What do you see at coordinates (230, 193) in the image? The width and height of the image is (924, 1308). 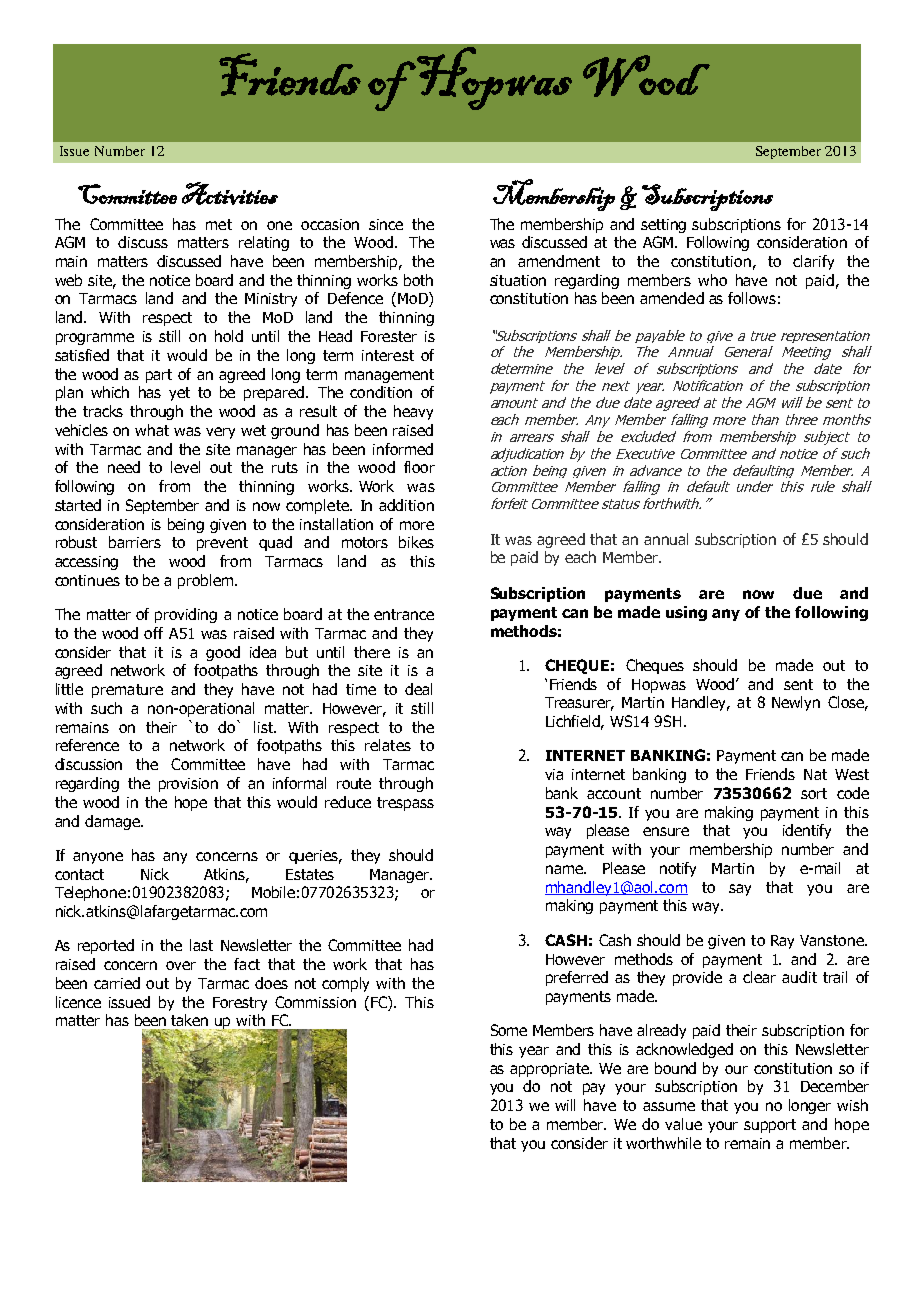 I see `Activities` at bounding box center [230, 193].
